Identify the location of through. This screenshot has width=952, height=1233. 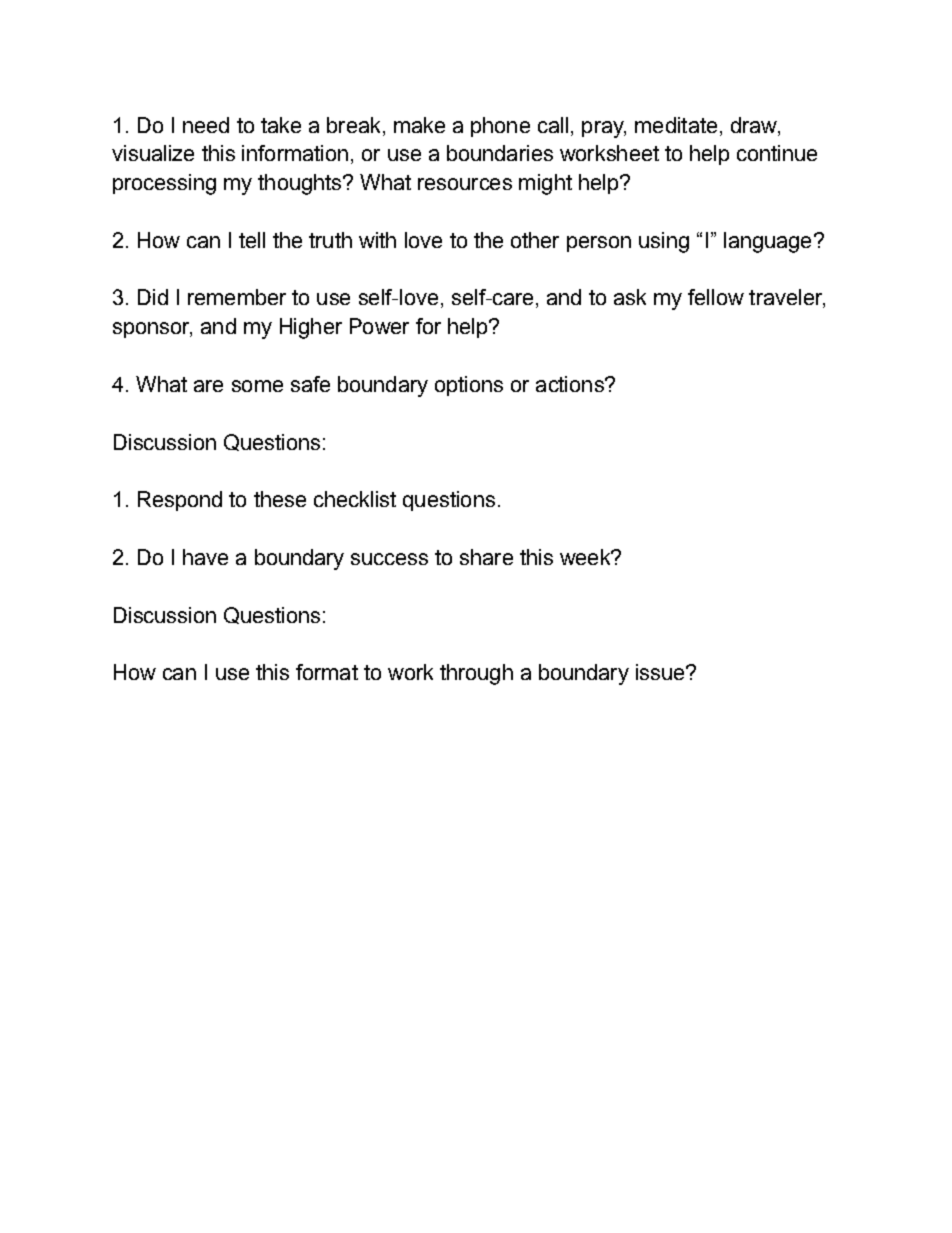
(476, 674).
